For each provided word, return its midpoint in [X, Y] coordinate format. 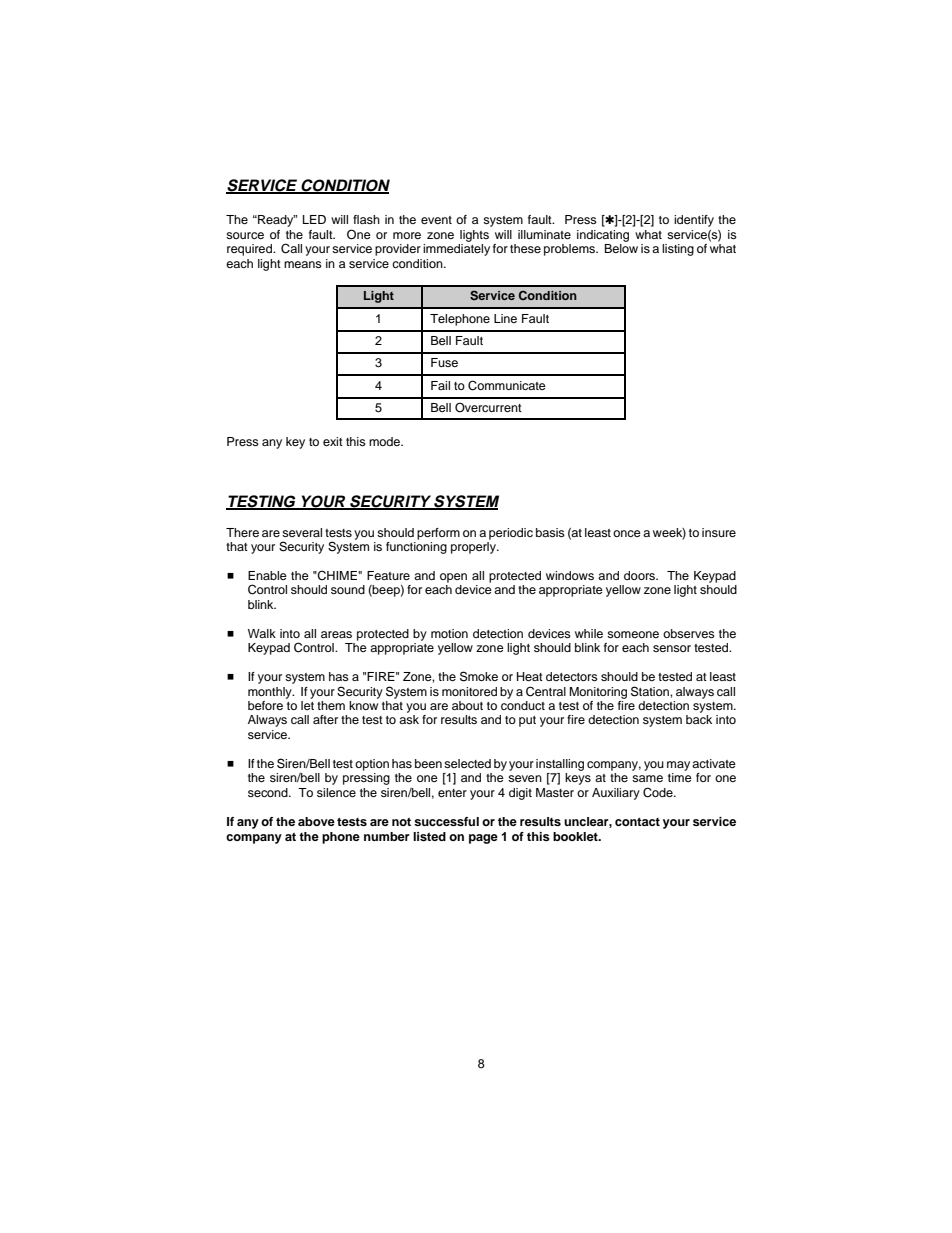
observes [689, 633]
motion [449, 633]
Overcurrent [488, 407]
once [627, 533]
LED [314, 219]
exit [333, 441]
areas [336, 634]
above [316, 821]
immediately [456, 250]
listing [678, 250]
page [483, 839]
